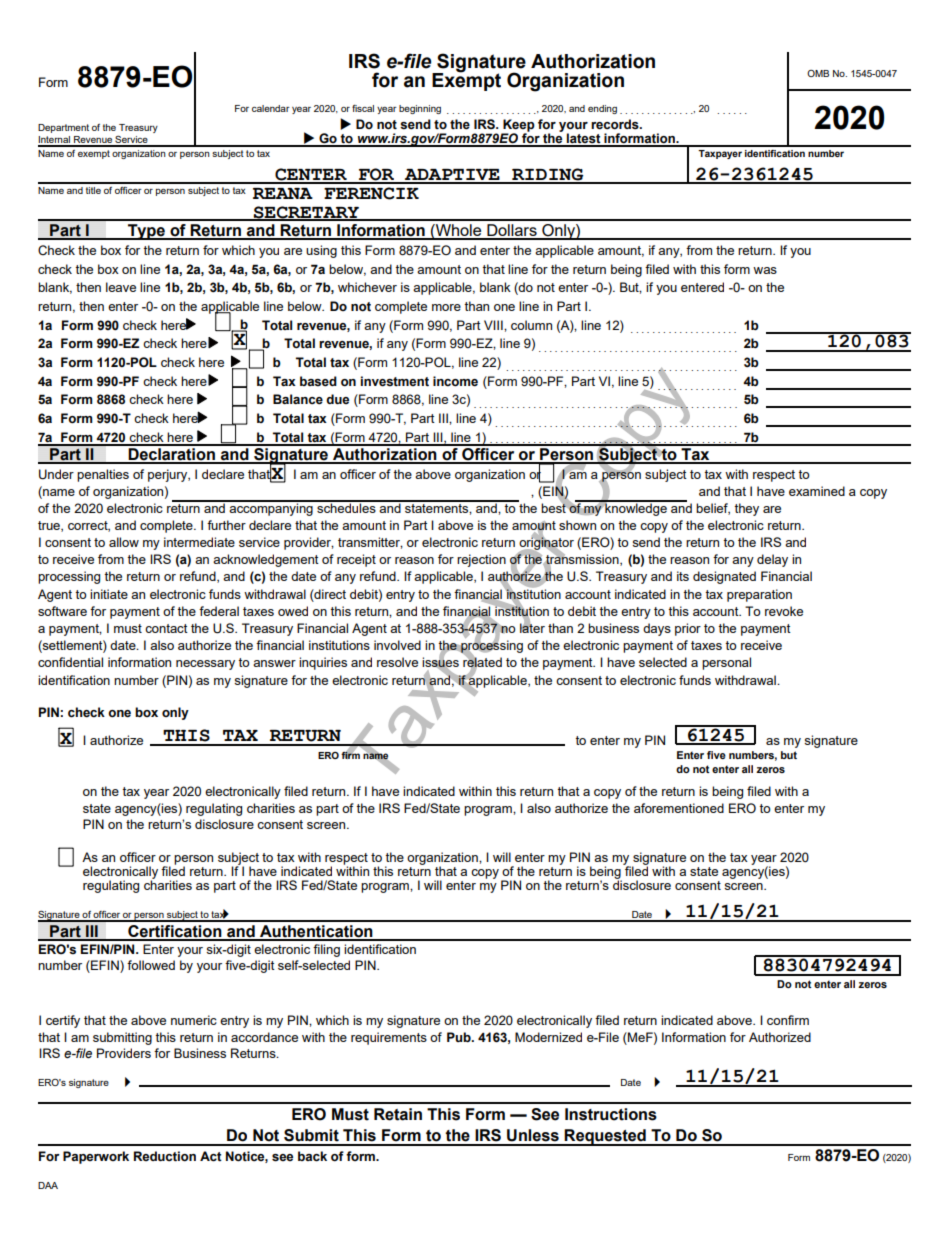 This screenshot has height=1233, width=952. What do you see at coordinates (746, 509) in the screenshot?
I see `they` at bounding box center [746, 509].
